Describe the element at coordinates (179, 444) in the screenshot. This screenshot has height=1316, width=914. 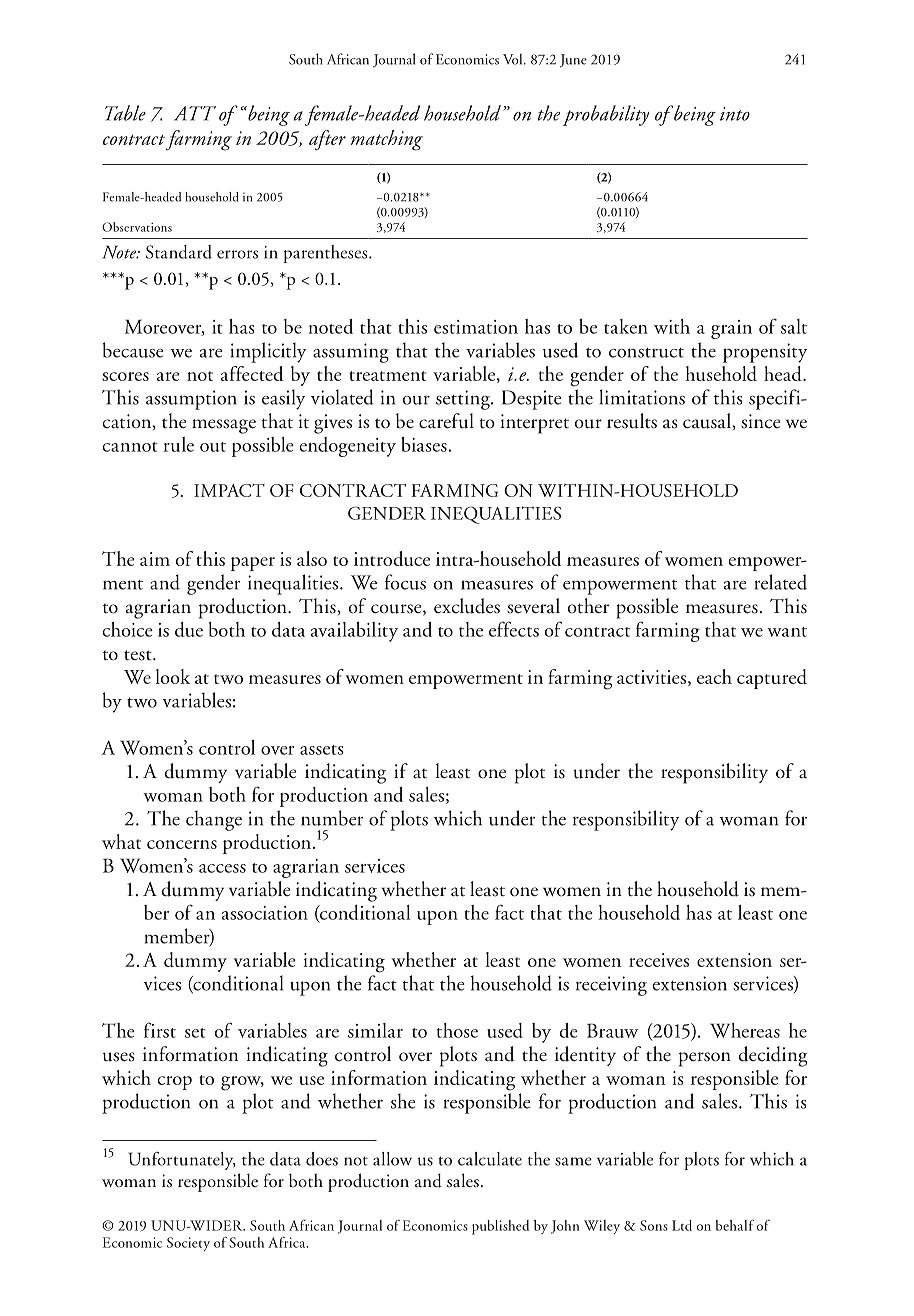
I see `rule` at that location.
